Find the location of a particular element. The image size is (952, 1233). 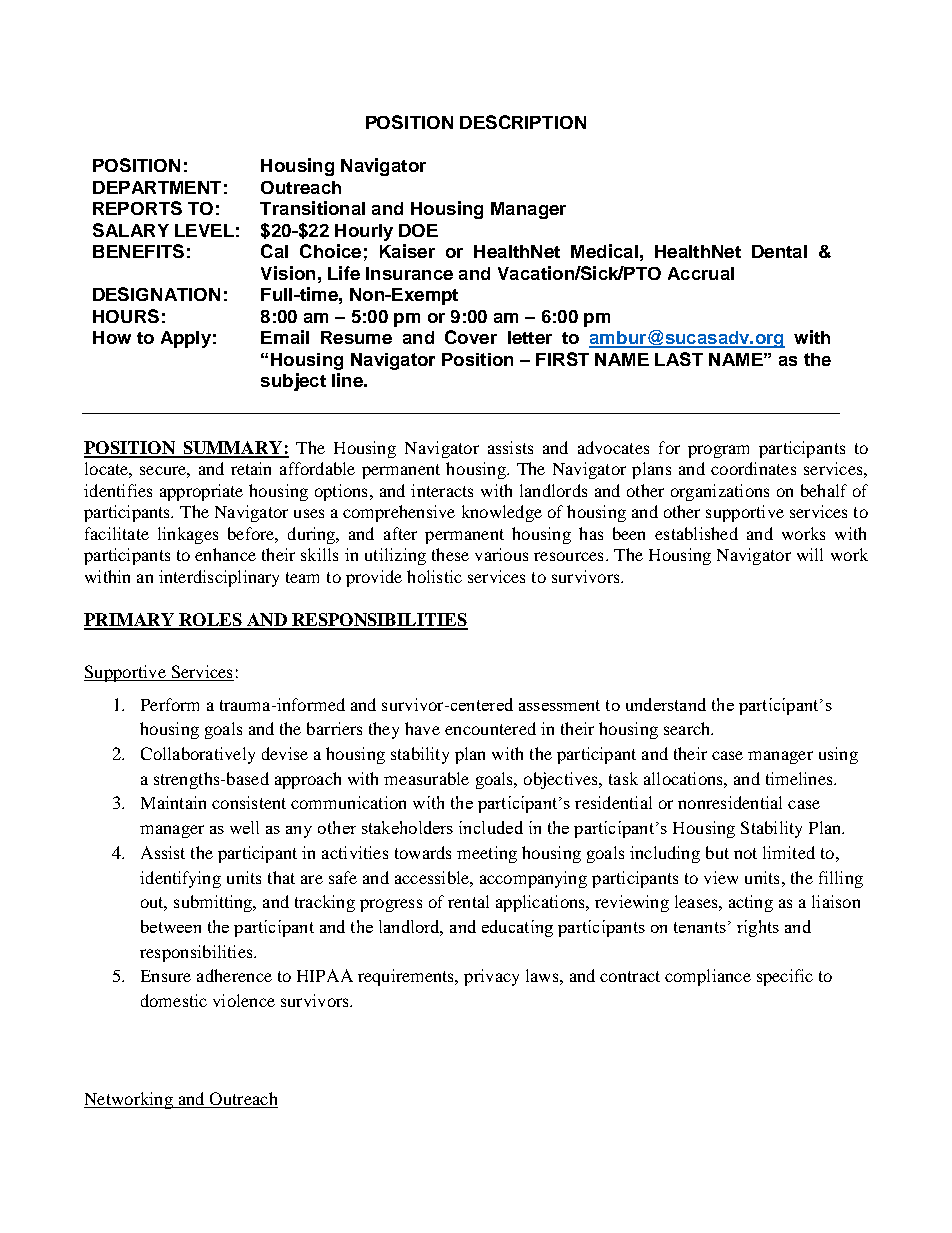

Ensure is located at coordinates (166, 976).
